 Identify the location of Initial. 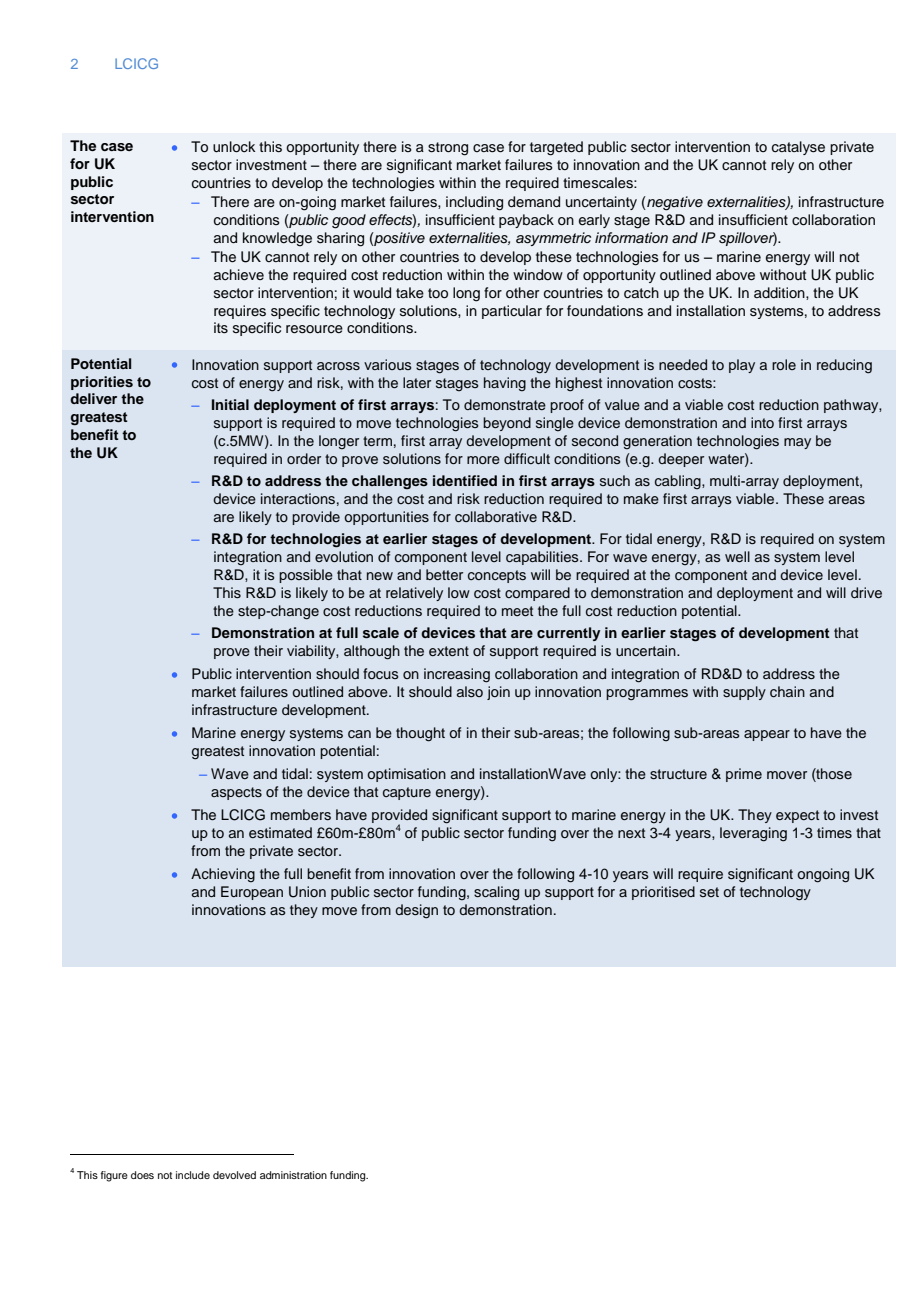
(230, 404).
